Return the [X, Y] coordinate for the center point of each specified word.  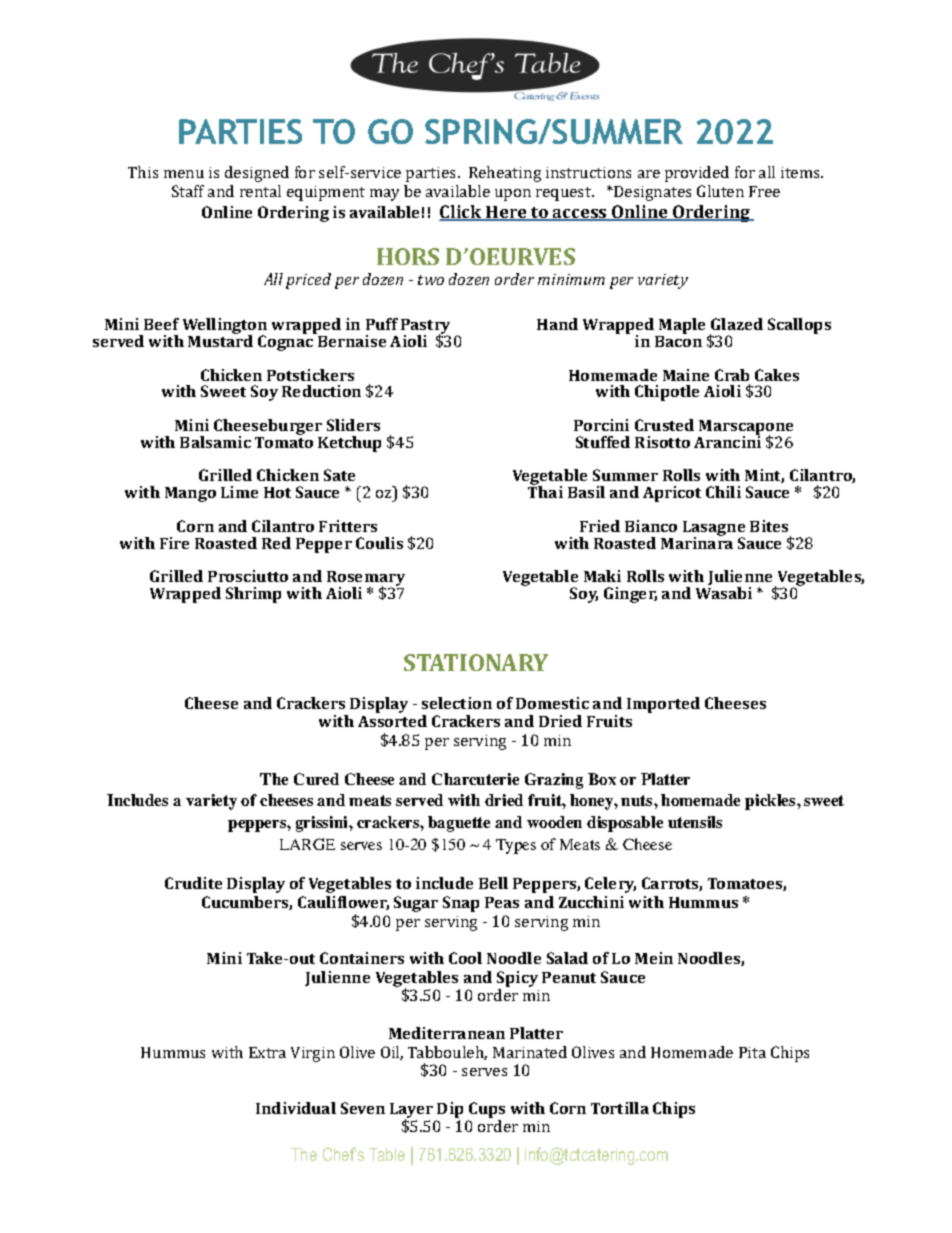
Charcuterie [475, 779]
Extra [267, 1052]
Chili [723, 492]
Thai [545, 491]
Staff [188, 191]
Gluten [720, 191]
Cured [316, 779]
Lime [239, 492]
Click [461, 213]
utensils [695, 822]
